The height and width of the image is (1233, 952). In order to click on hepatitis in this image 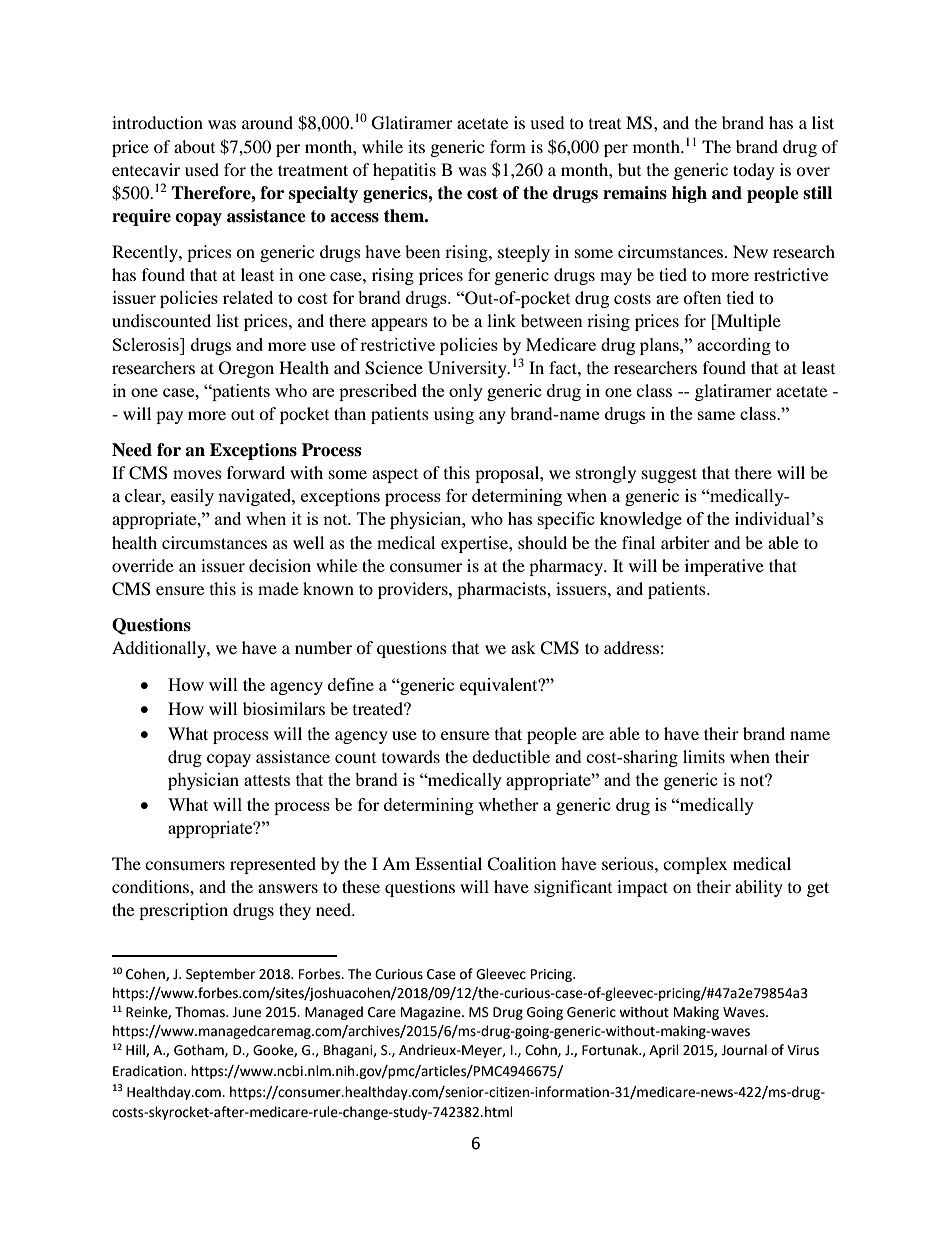, I will do `click(404, 171)`.
